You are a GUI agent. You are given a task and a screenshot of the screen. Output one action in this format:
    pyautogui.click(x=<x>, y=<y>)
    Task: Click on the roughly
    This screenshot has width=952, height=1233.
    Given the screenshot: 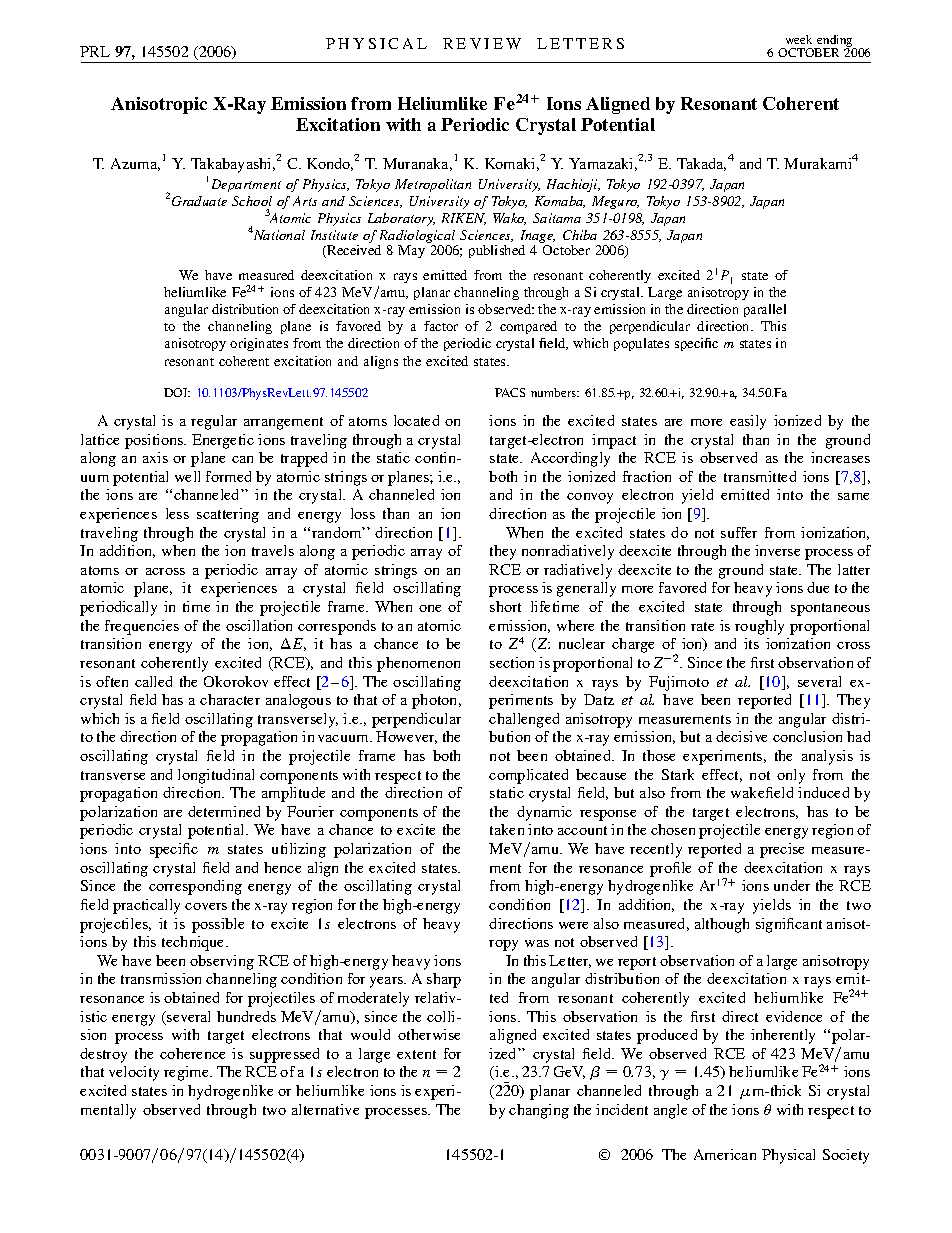 What is the action you would take?
    pyautogui.click(x=759, y=627)
